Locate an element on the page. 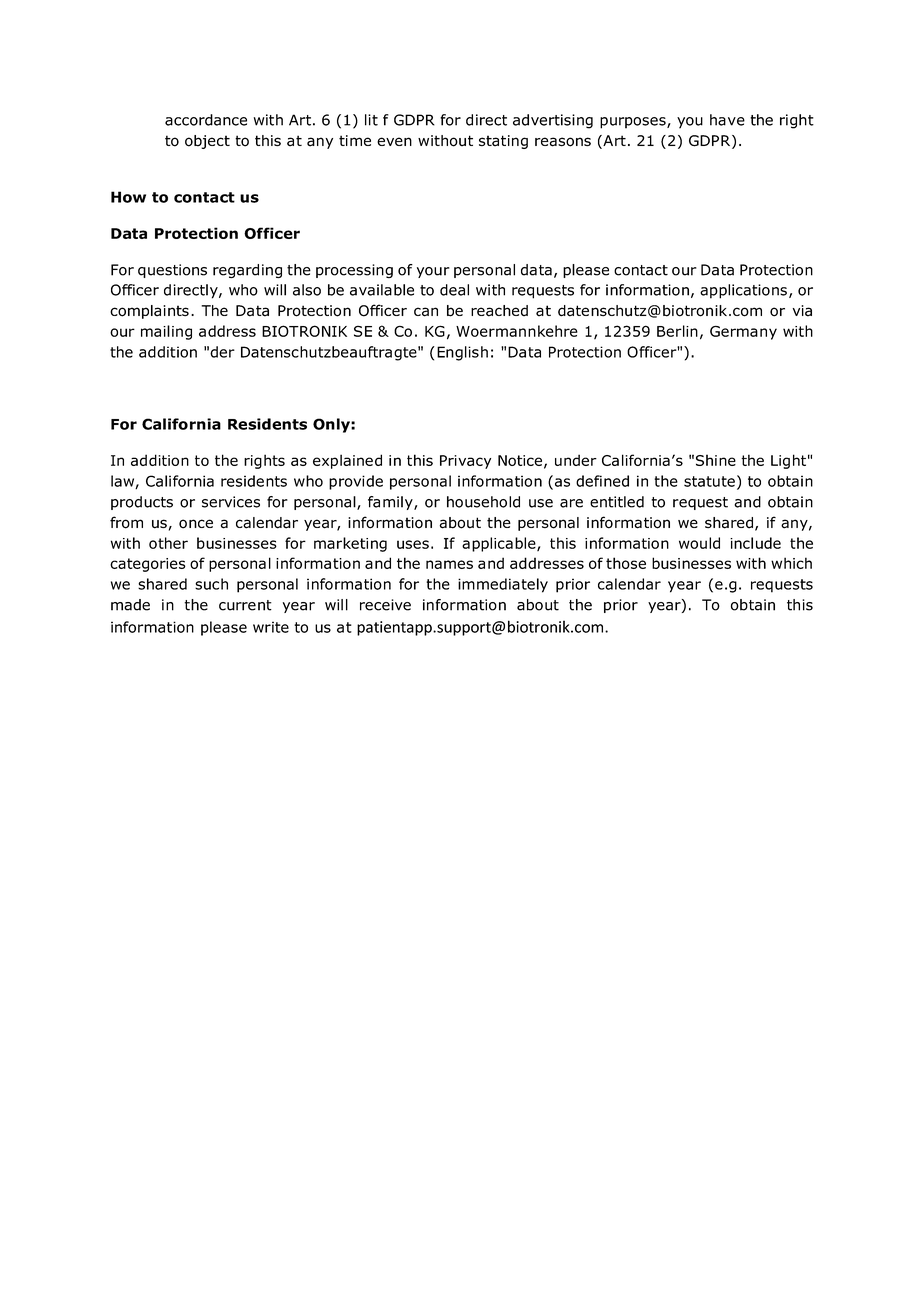 This page has height=1308, width=924. household is located at coordinates (483, 502).
